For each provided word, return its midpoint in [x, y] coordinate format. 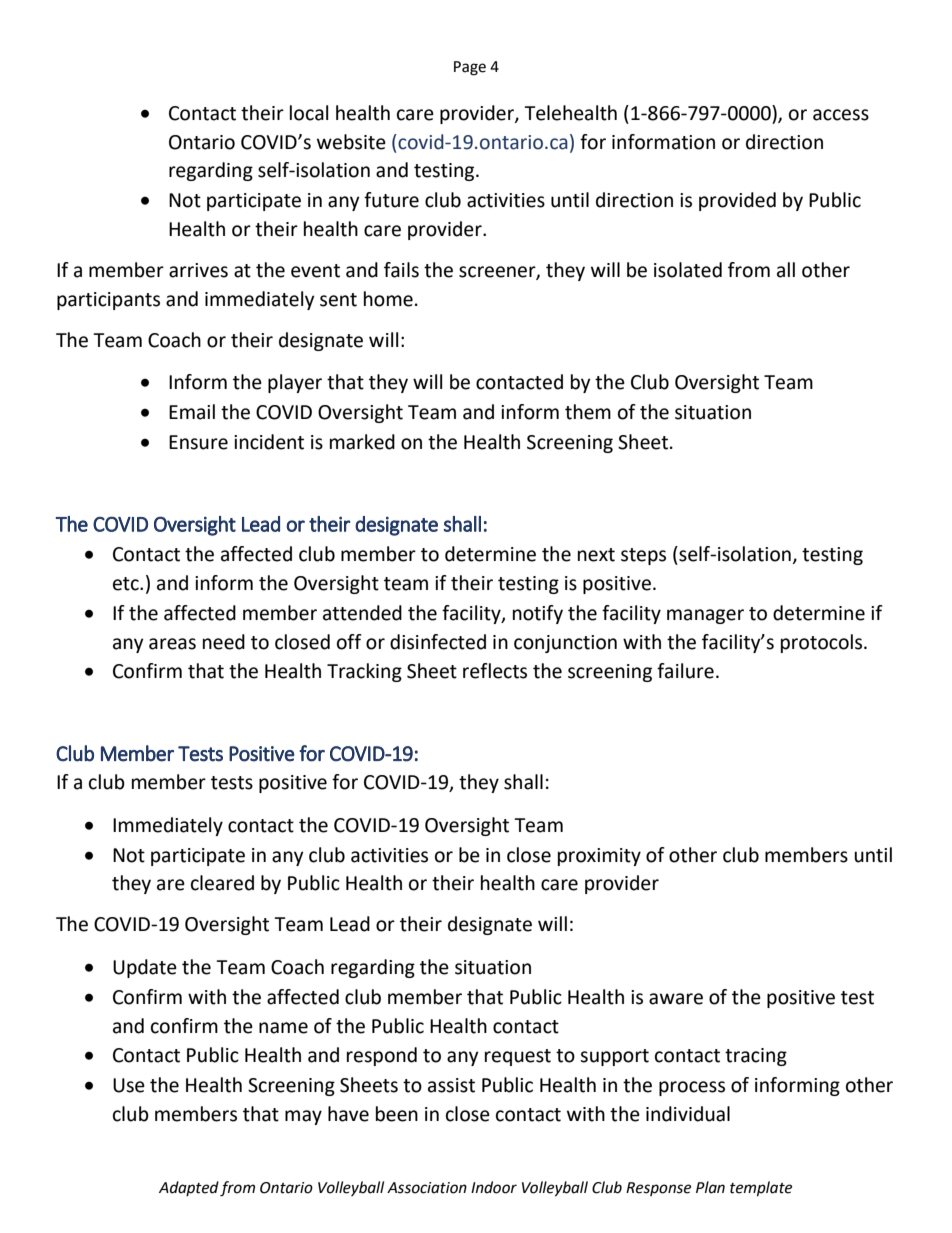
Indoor [494, 1187]
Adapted [189, 1188]
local [309, 113]
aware [676, 999]
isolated [688, 270]
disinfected [438, 642]
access [841, 115]
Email [192, 412]
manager [705, 616]
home [388, 299]
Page [470, 68]
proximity [599, 857]
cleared [222, 883]
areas [172, 644]
